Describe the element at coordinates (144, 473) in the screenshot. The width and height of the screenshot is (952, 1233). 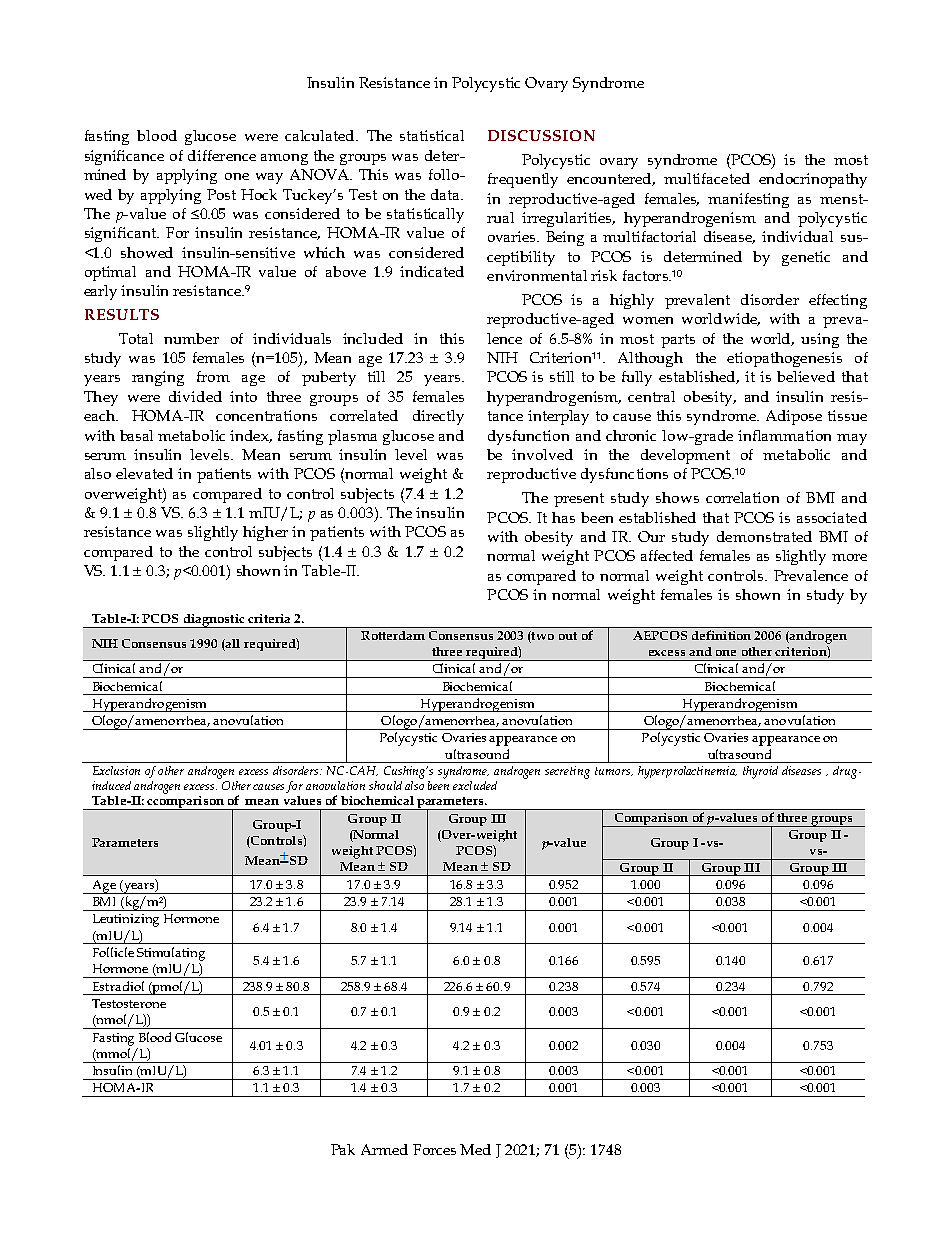
I see `elevated` at that location.
